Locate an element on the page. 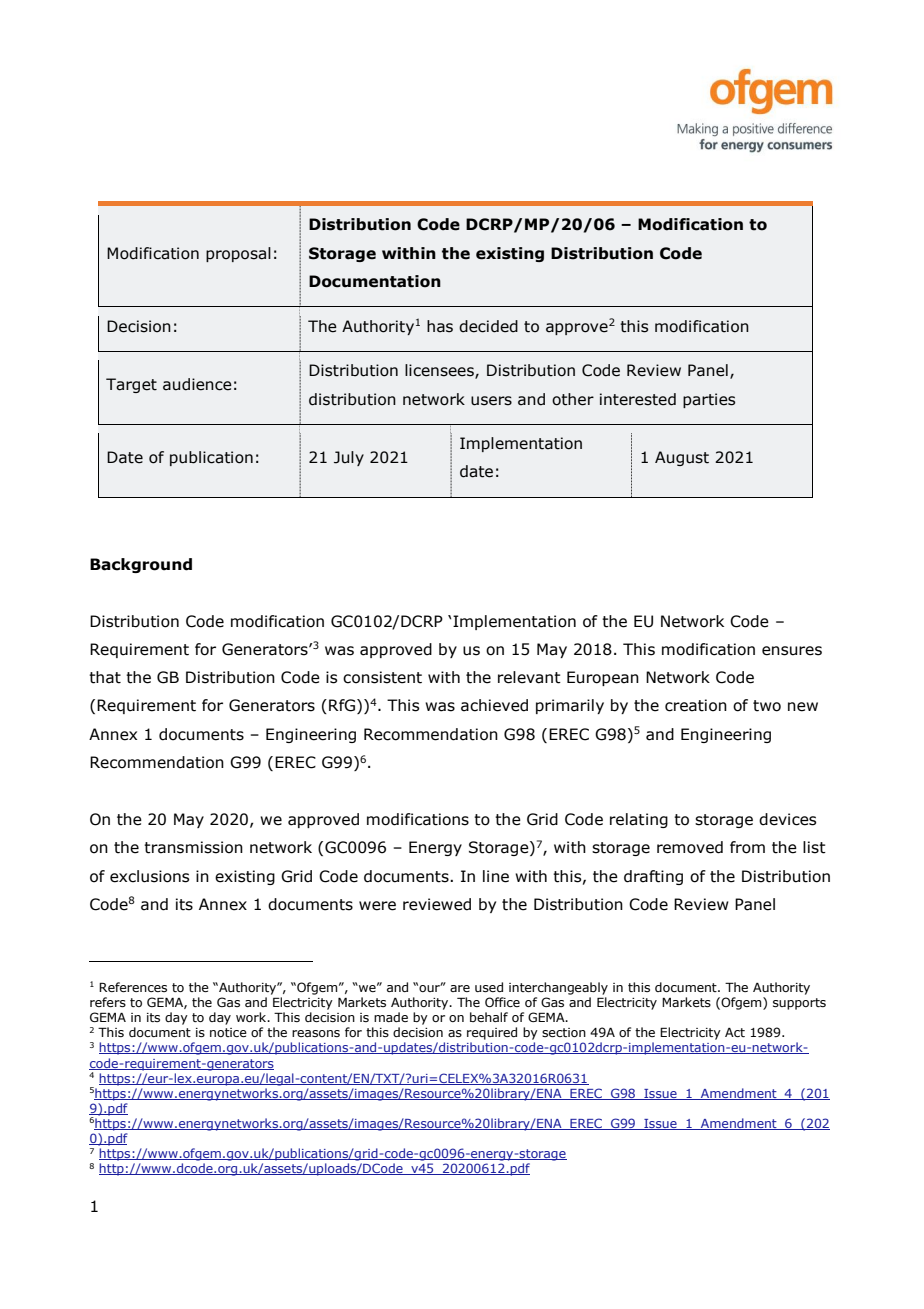 The width and height of the page is (924, 1309). behalf is located at coordinates (489, 1017).
